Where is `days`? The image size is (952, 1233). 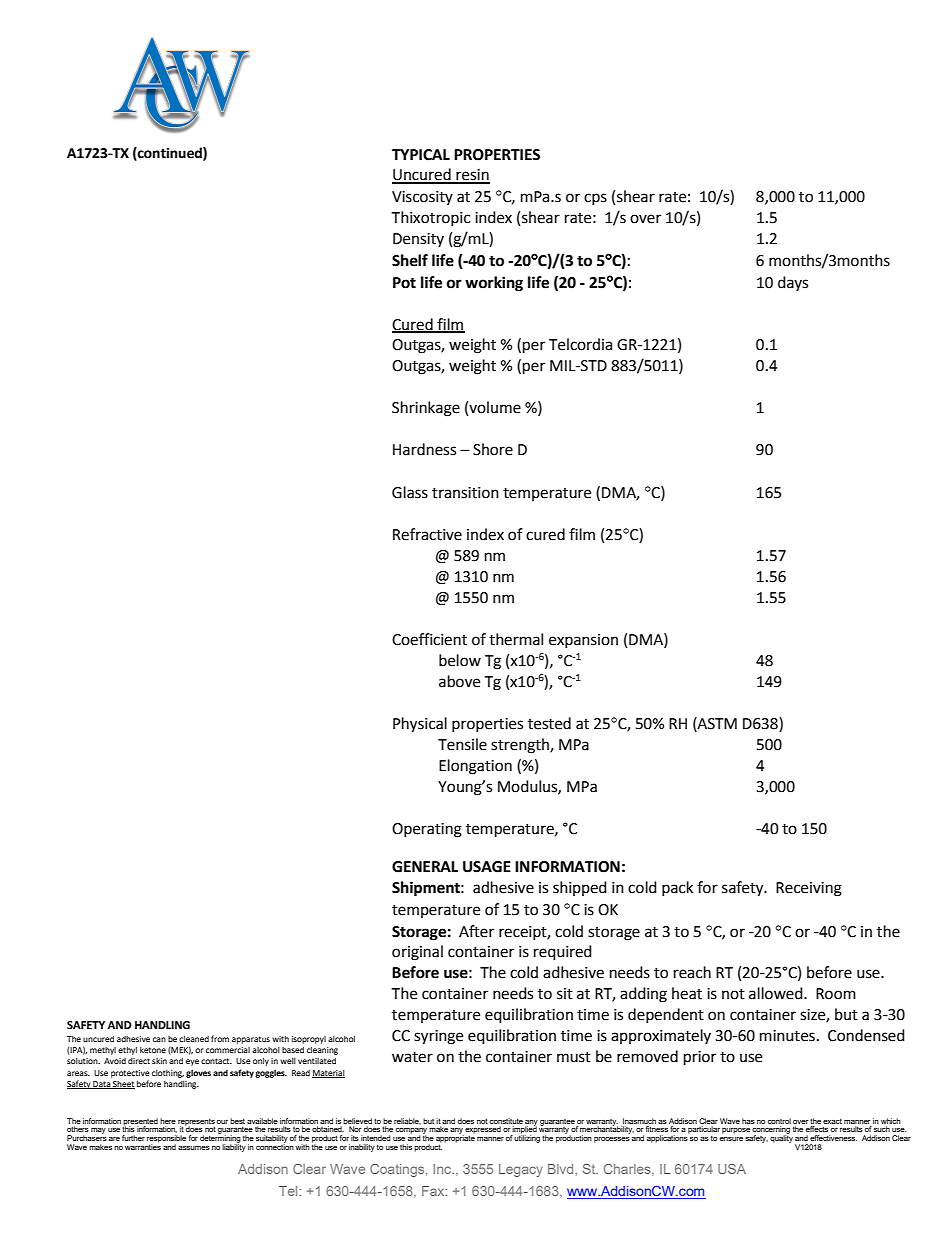 days is located at coordinates (793, 283).
